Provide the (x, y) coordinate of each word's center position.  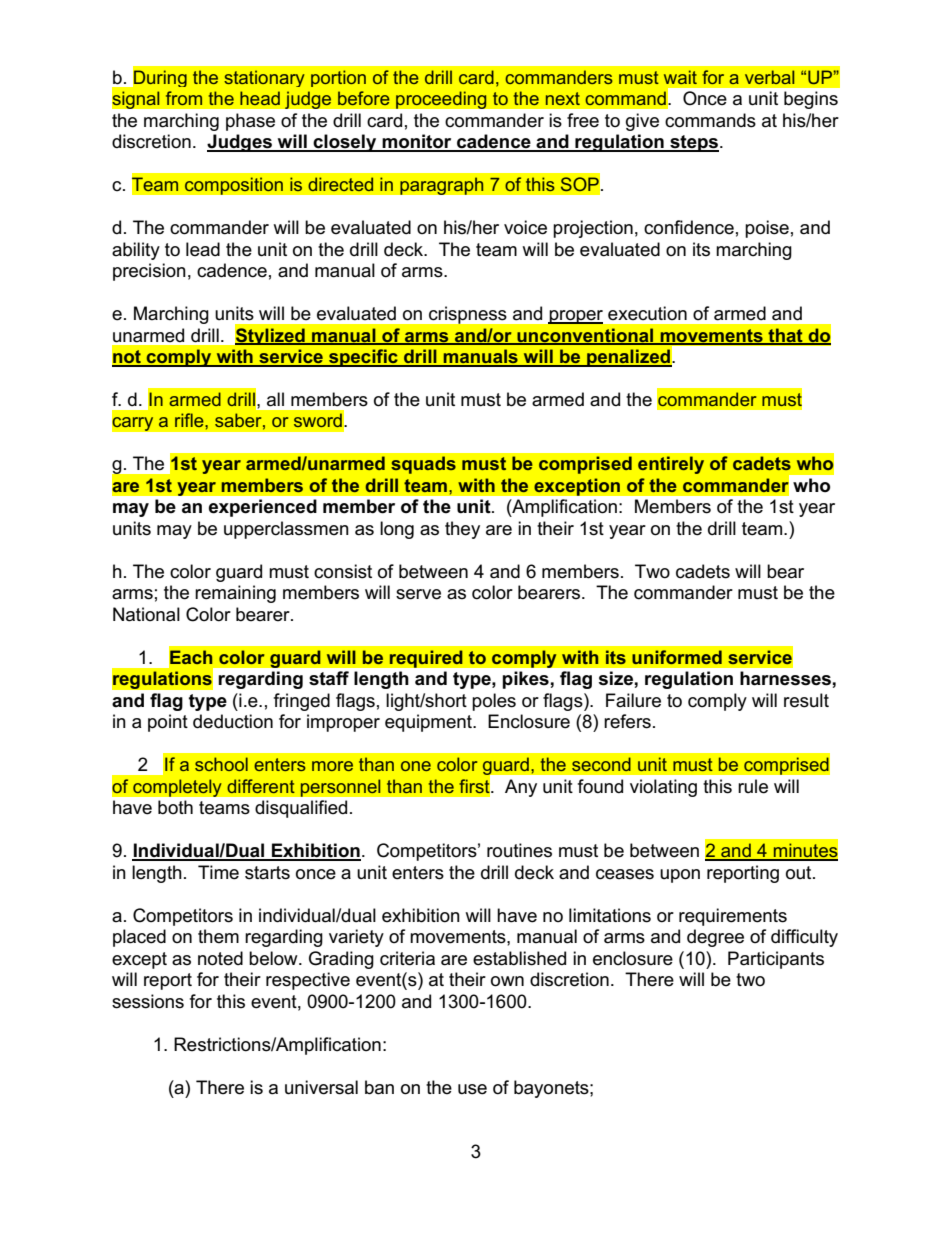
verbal (769, 77)
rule (753, 786)
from (184, 98)
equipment (429, 723)
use (472, 1089)
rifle (190, 420)
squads (423, 465)
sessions (148, 1001)
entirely (671, 465)
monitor (417, 142)
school (221, 764)
